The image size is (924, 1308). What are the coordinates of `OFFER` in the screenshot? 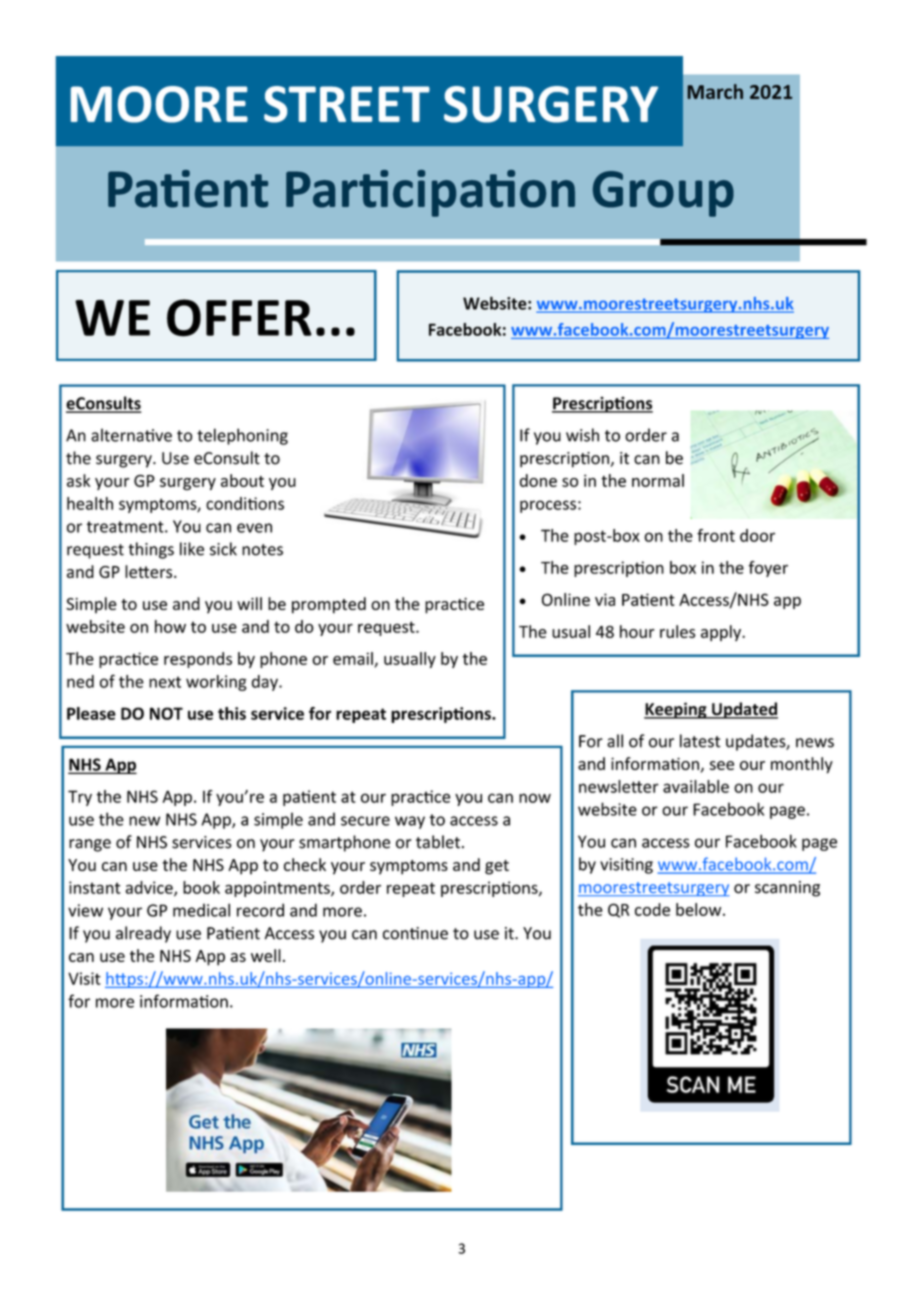 It's located at (239, 318).
